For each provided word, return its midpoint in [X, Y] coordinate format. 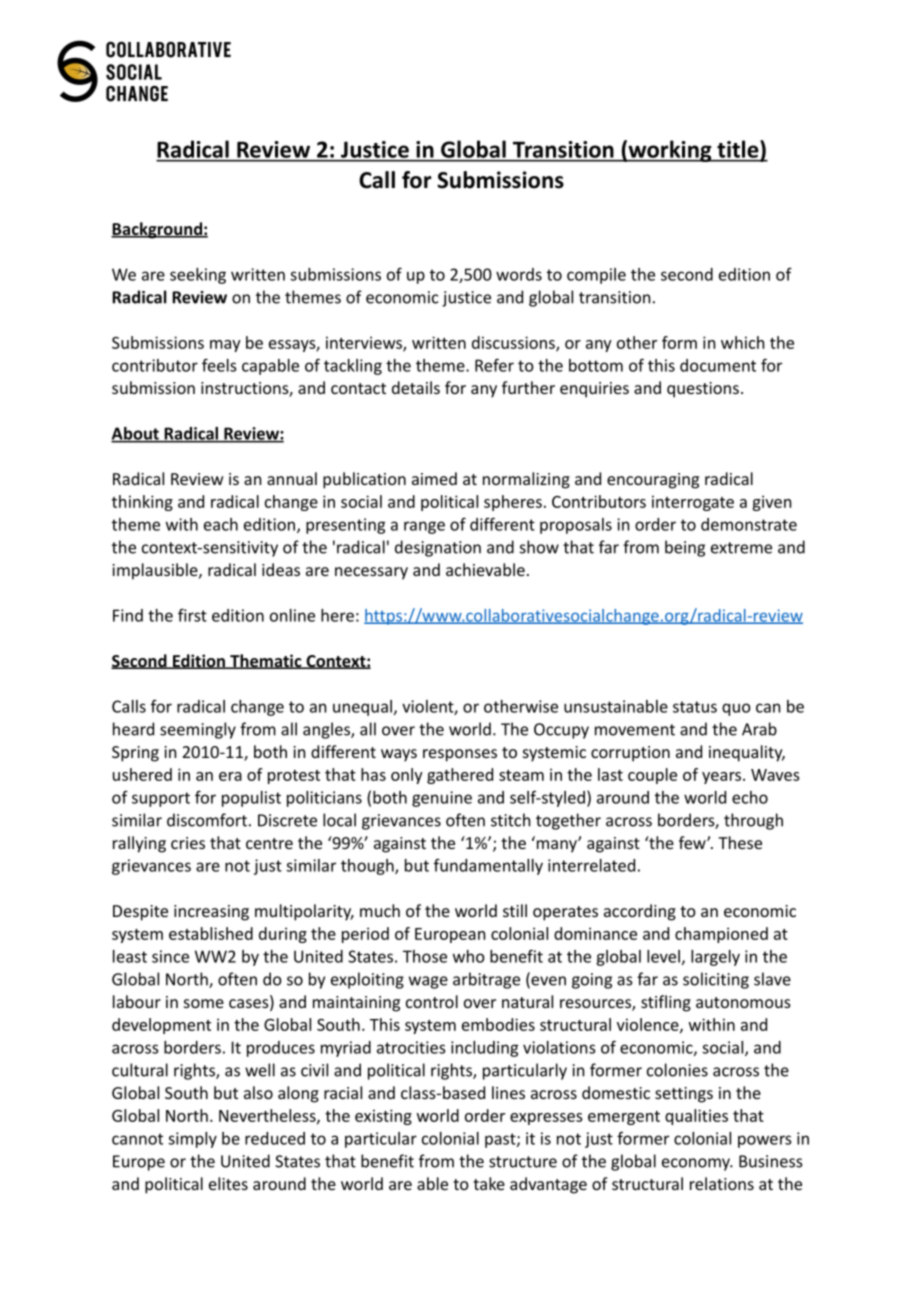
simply [192, 1140]
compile [596, 276]
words [519, 274]
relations [722, 1183]
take [489, 1183]
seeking [198, 276]
